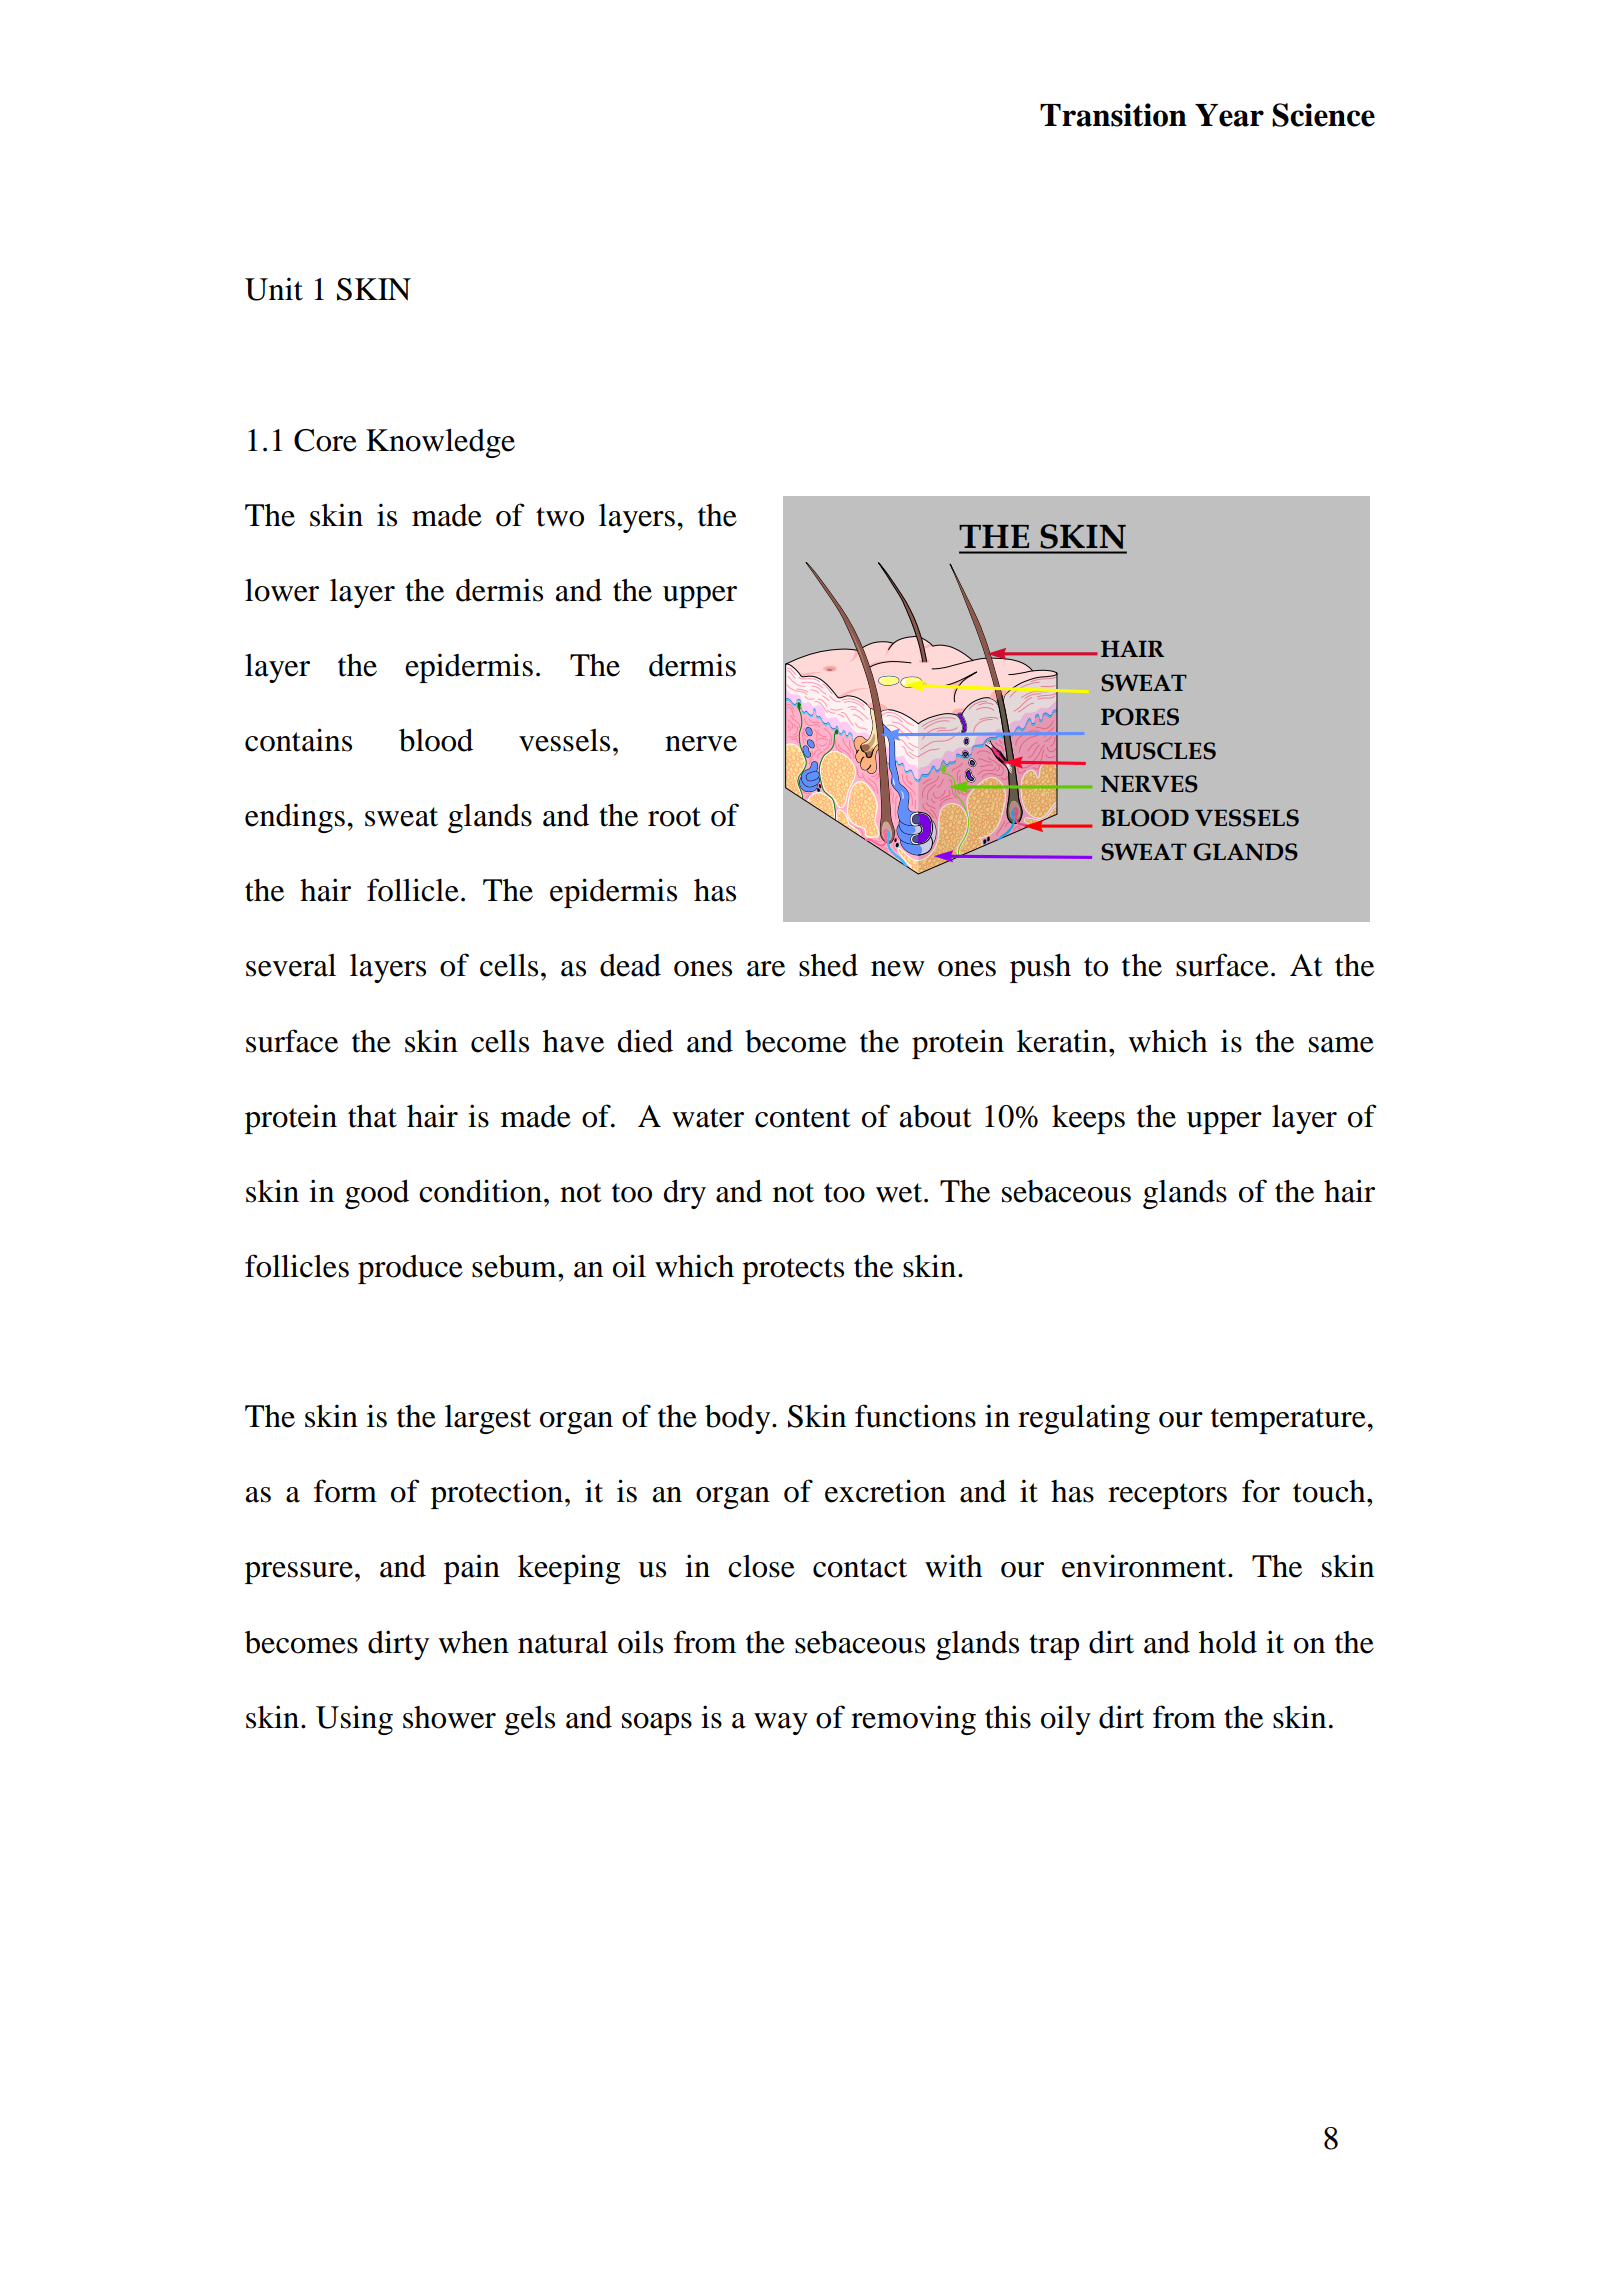 The height and width of the page is (2291, 1620). I want to click on way, so click(781, 1724).
